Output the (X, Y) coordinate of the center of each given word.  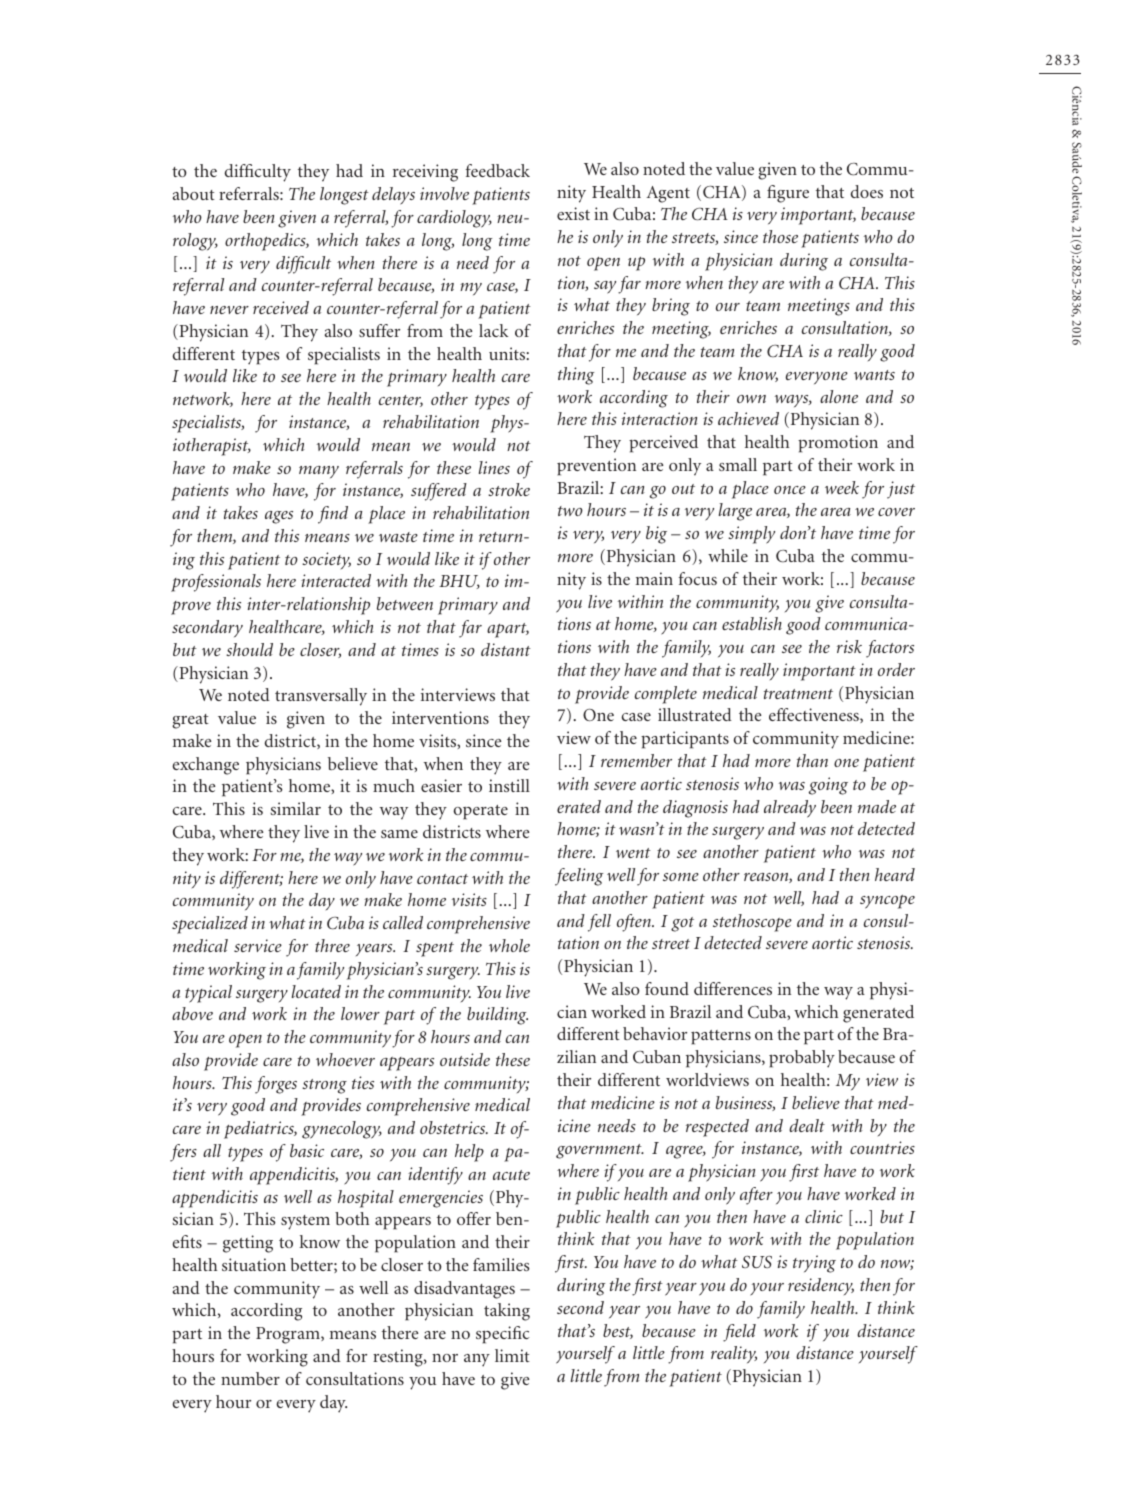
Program (289, 1335)
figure (788, 194)
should (249, 649)
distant (506, 649)
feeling (579, 877)
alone (839, 396)
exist (573, 213)
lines (494, 467)
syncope (887, 902)
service (258, 945)
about (194, 193)
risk (849, 646)
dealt (807, 1125)
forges (276, 1085)
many (319, 472)
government (600, 1151)
